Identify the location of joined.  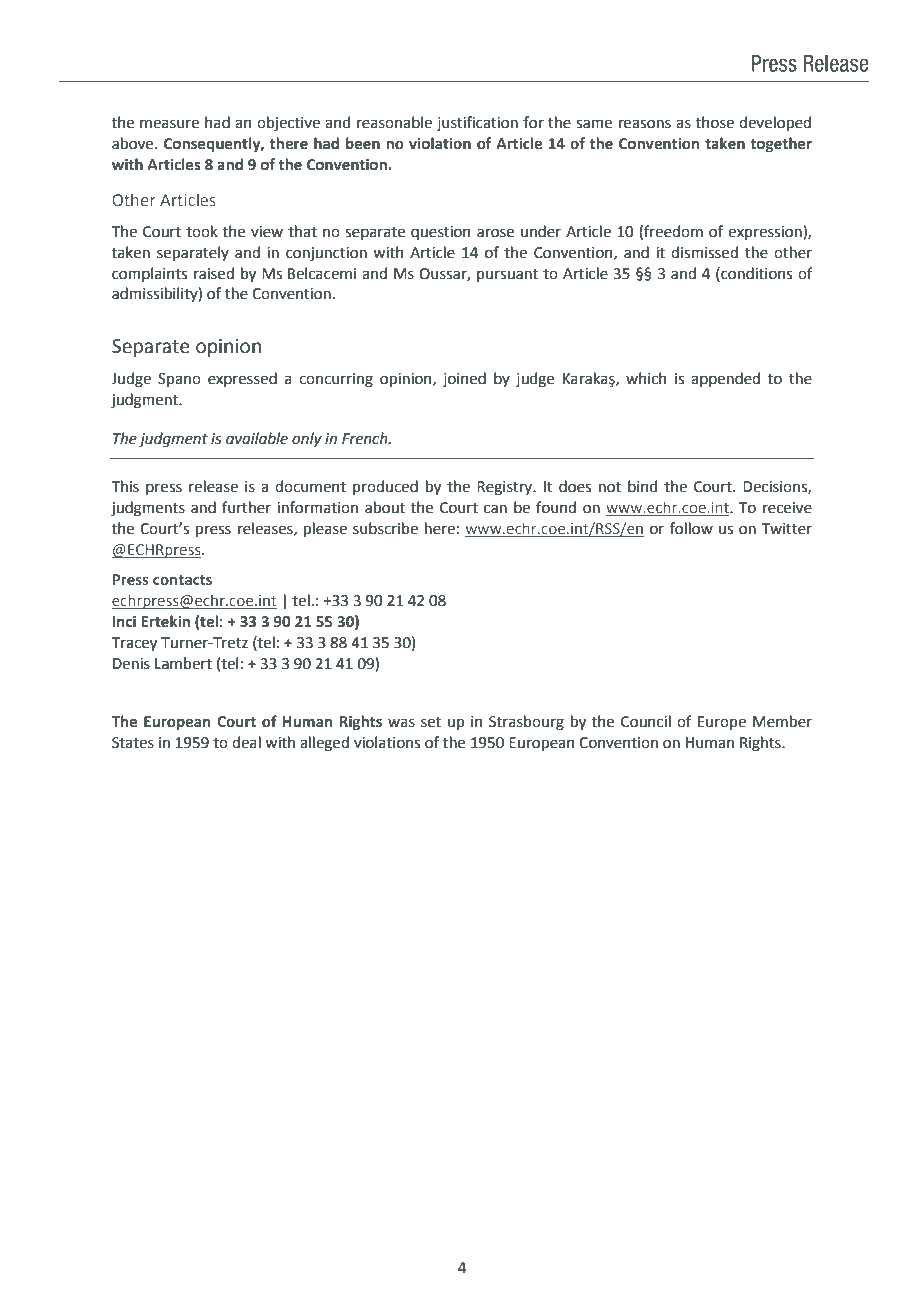
(464, 379).
